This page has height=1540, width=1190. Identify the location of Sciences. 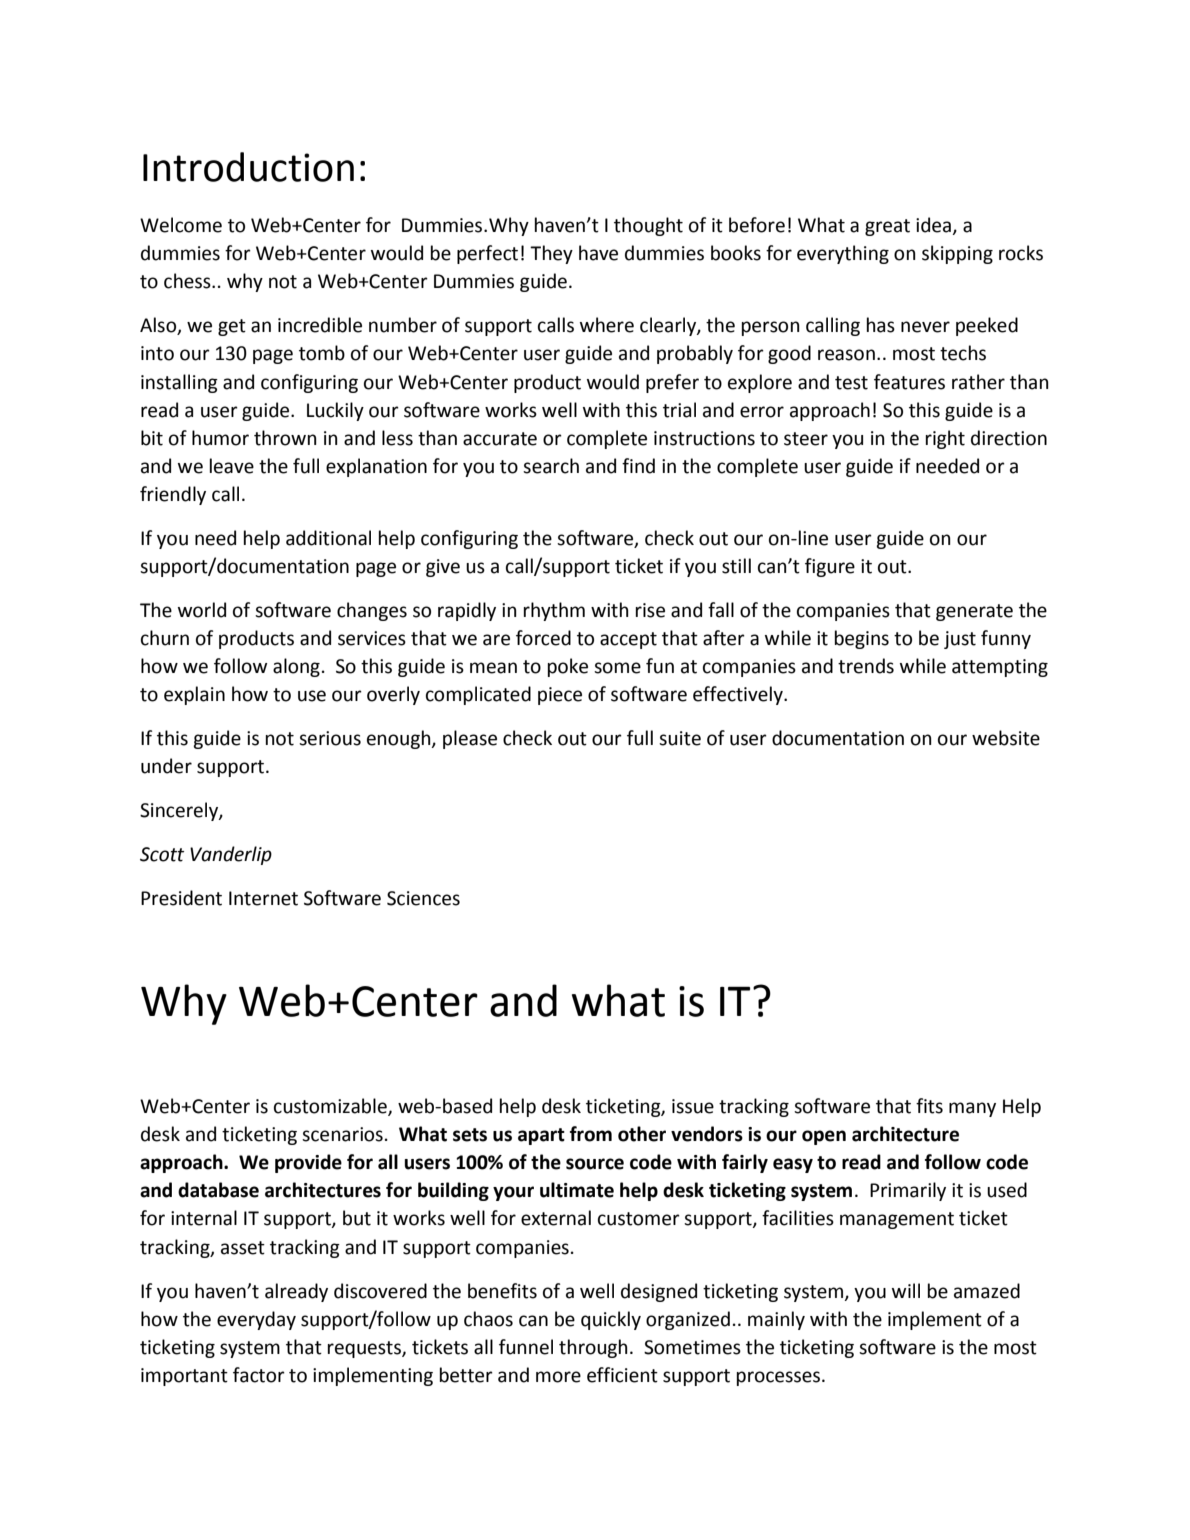
(423, 898).
